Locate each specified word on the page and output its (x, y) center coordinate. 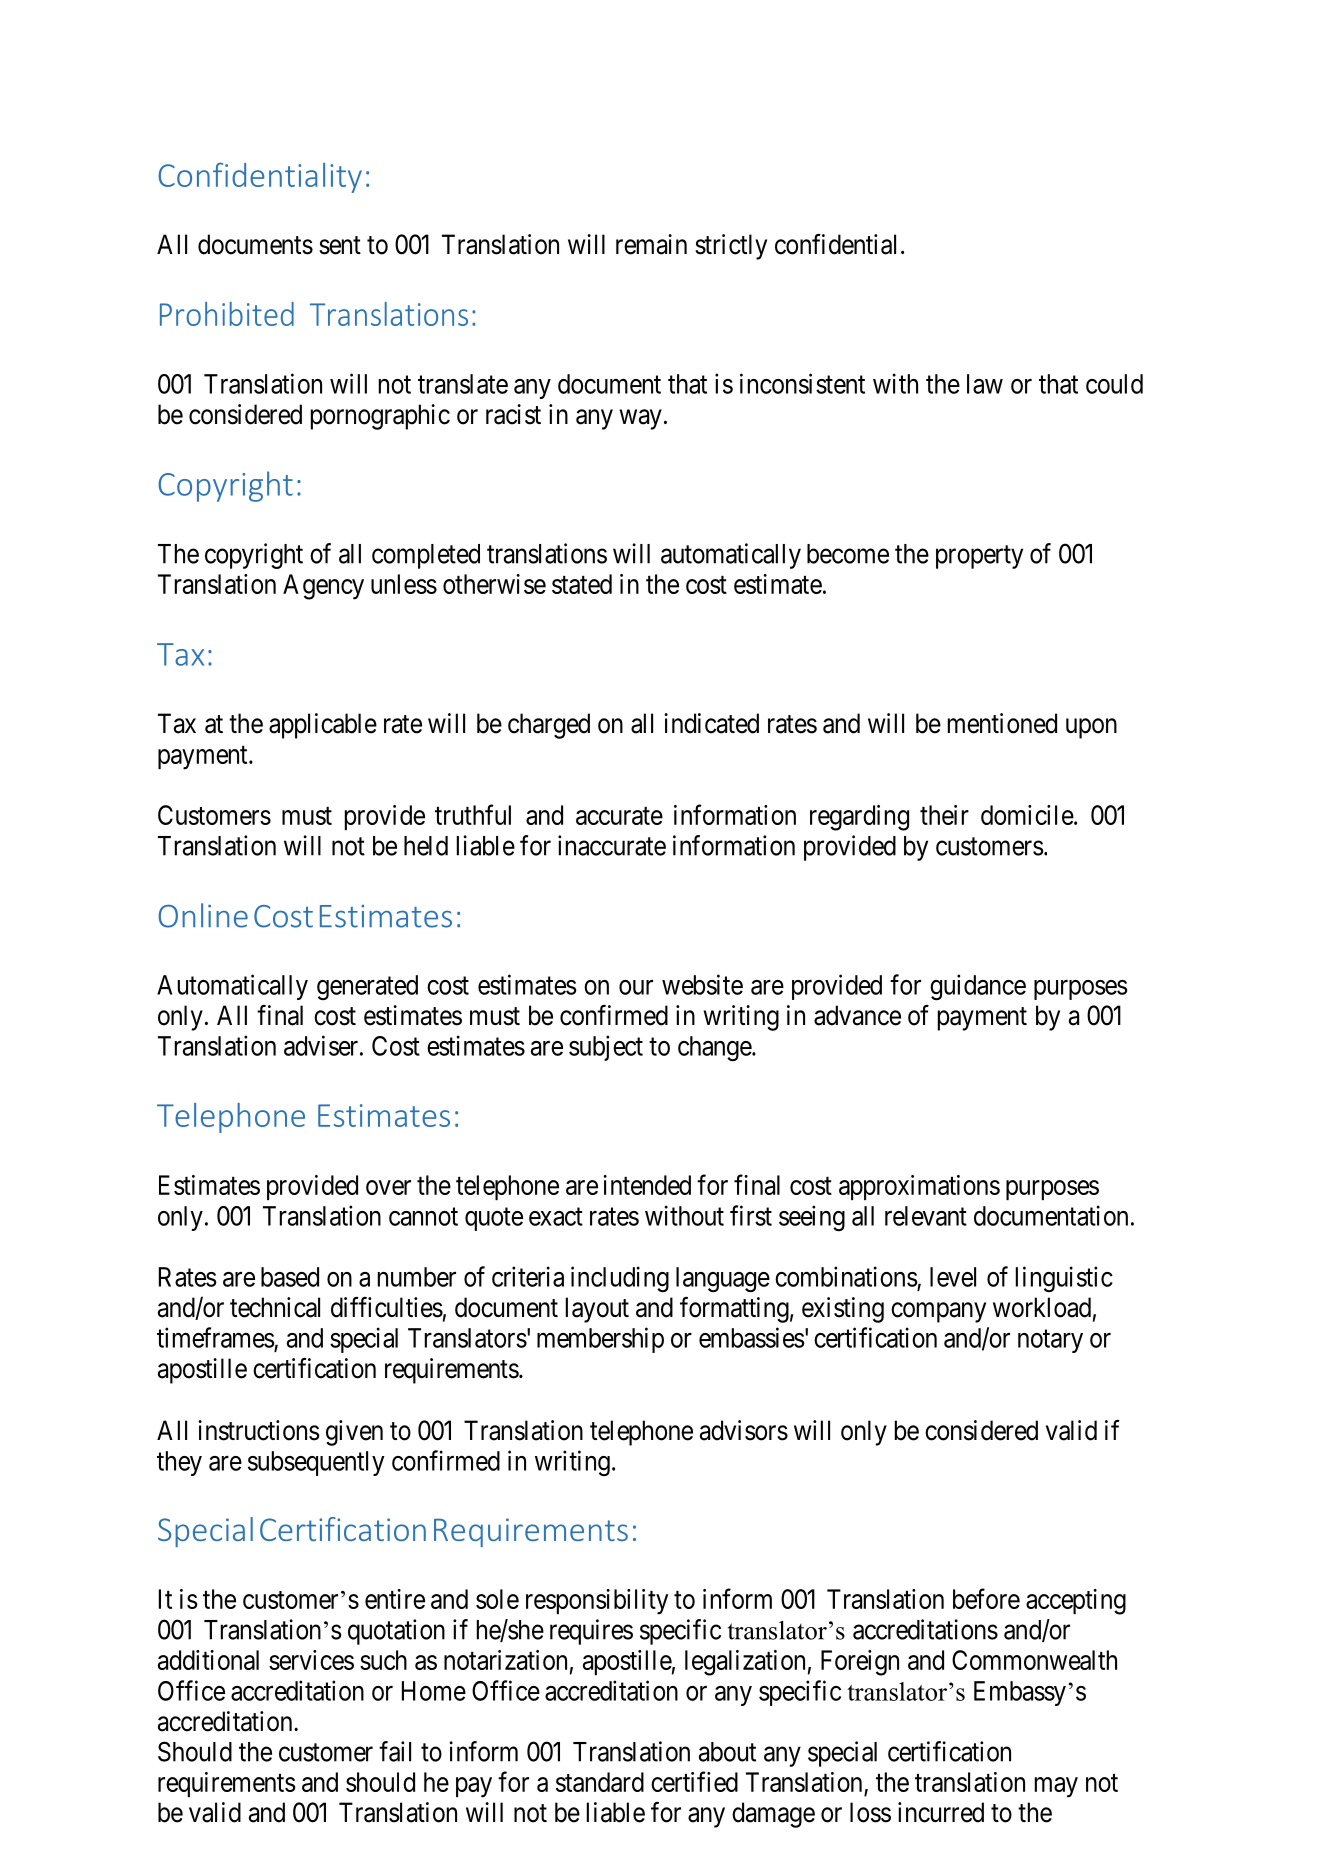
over (388, 1187)
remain (651, 244)
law (985, 384)
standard (600, 1782)
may (1056, 1787)
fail (395, 1751)
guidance (978, 987)
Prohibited (227, 314)
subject (606, 1048)
